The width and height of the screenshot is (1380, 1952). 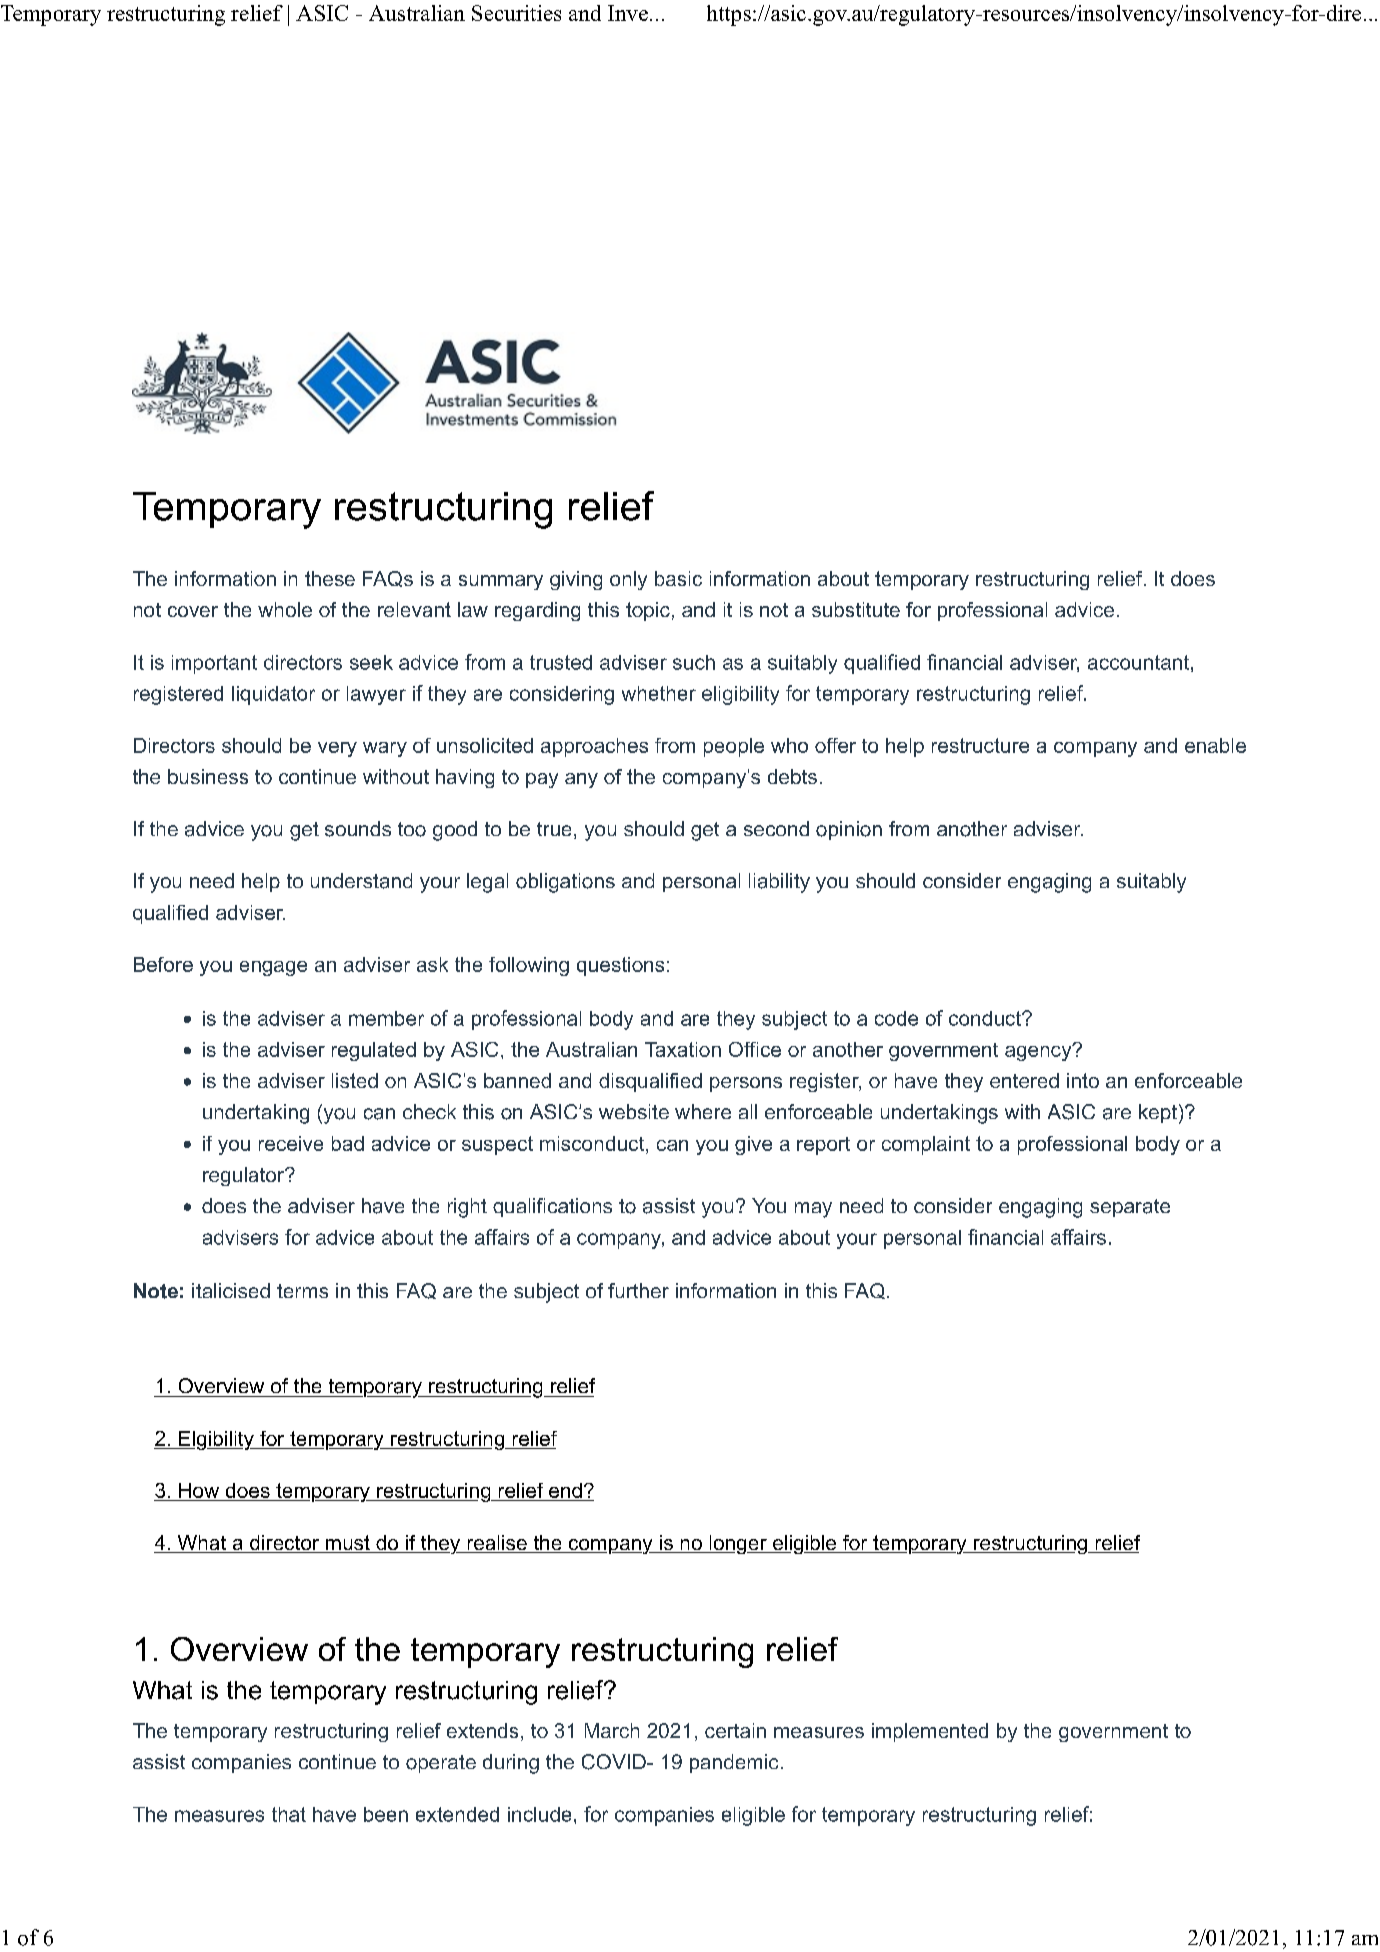 What do you see at coordinates (856, 609) in the screenshot?
I see `substitute` at bounding box center [856, 609].
